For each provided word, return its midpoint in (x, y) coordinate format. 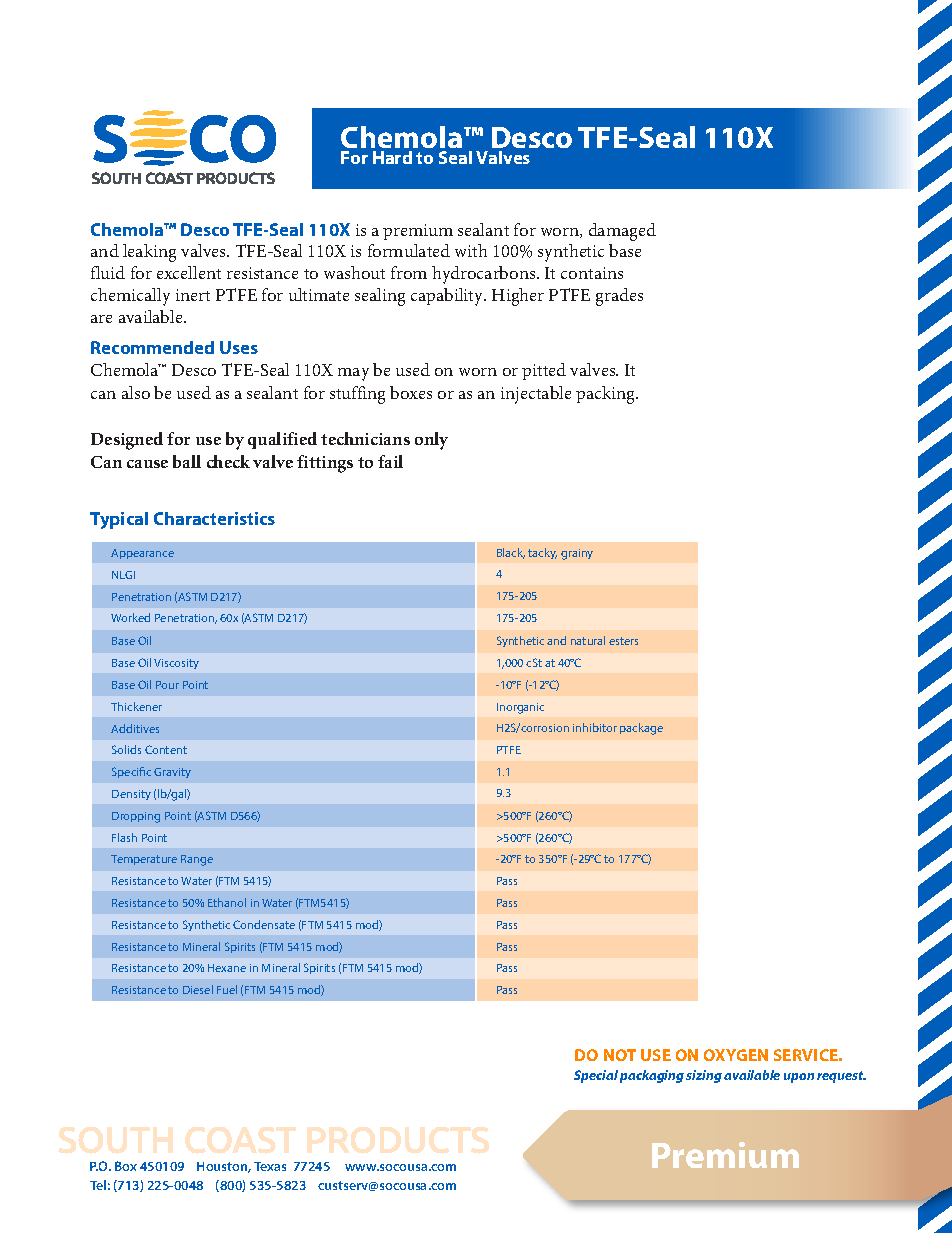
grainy (577, 554)
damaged (622, 232)
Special (596, 1076)
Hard (392, 157)
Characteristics (214, 518)
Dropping (136, 817)
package (641, 729)
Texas (270, 1166)
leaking (149, 253)
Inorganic (520, 708)
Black (511, 553)
